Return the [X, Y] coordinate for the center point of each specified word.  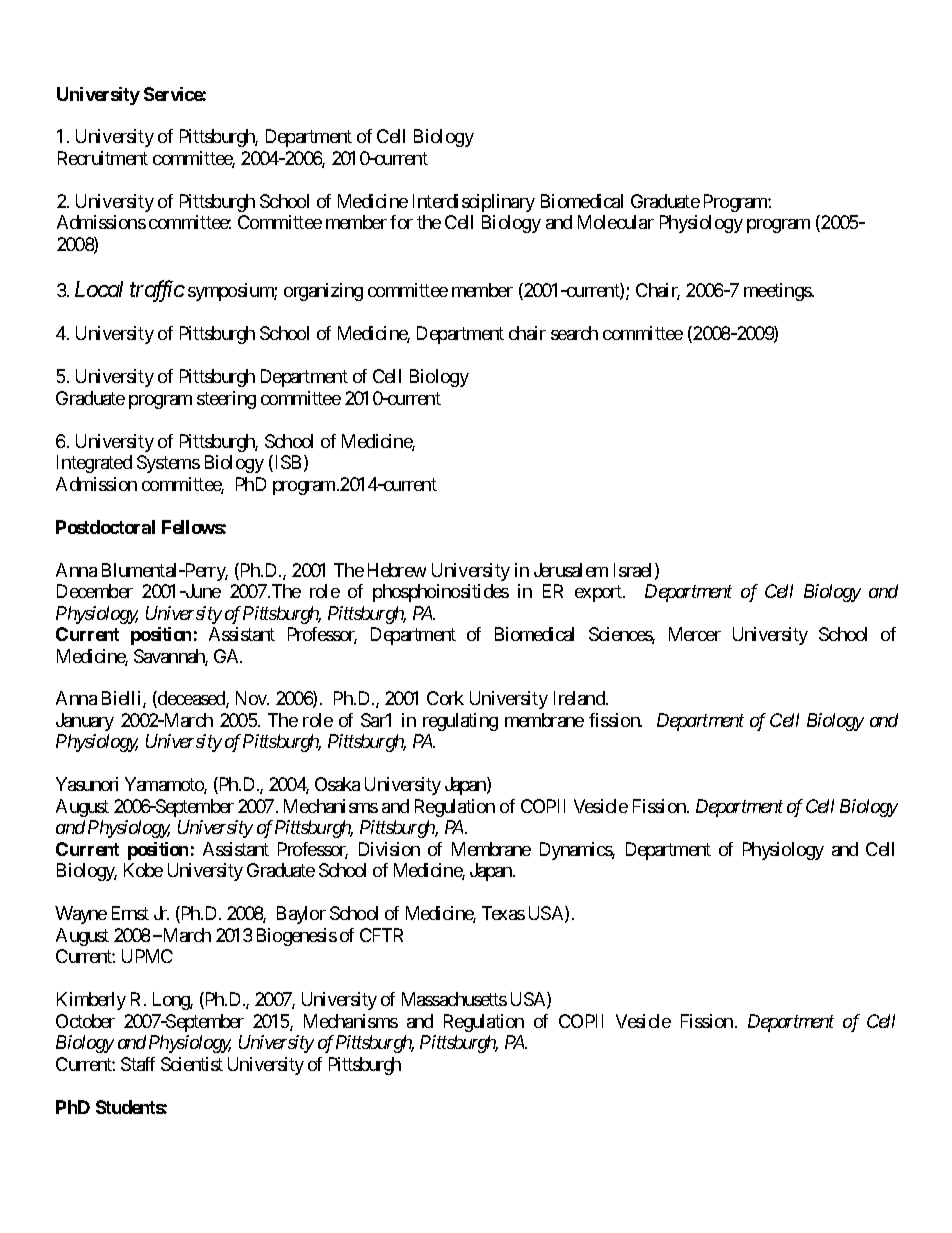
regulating [460, 722]
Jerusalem [571, 570]
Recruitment [103, 158]
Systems [168, 464]
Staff [138, 1064]
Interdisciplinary [474, 203]
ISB [286, 463]
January [85, 722]
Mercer [695, 634]
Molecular [616, 222]
